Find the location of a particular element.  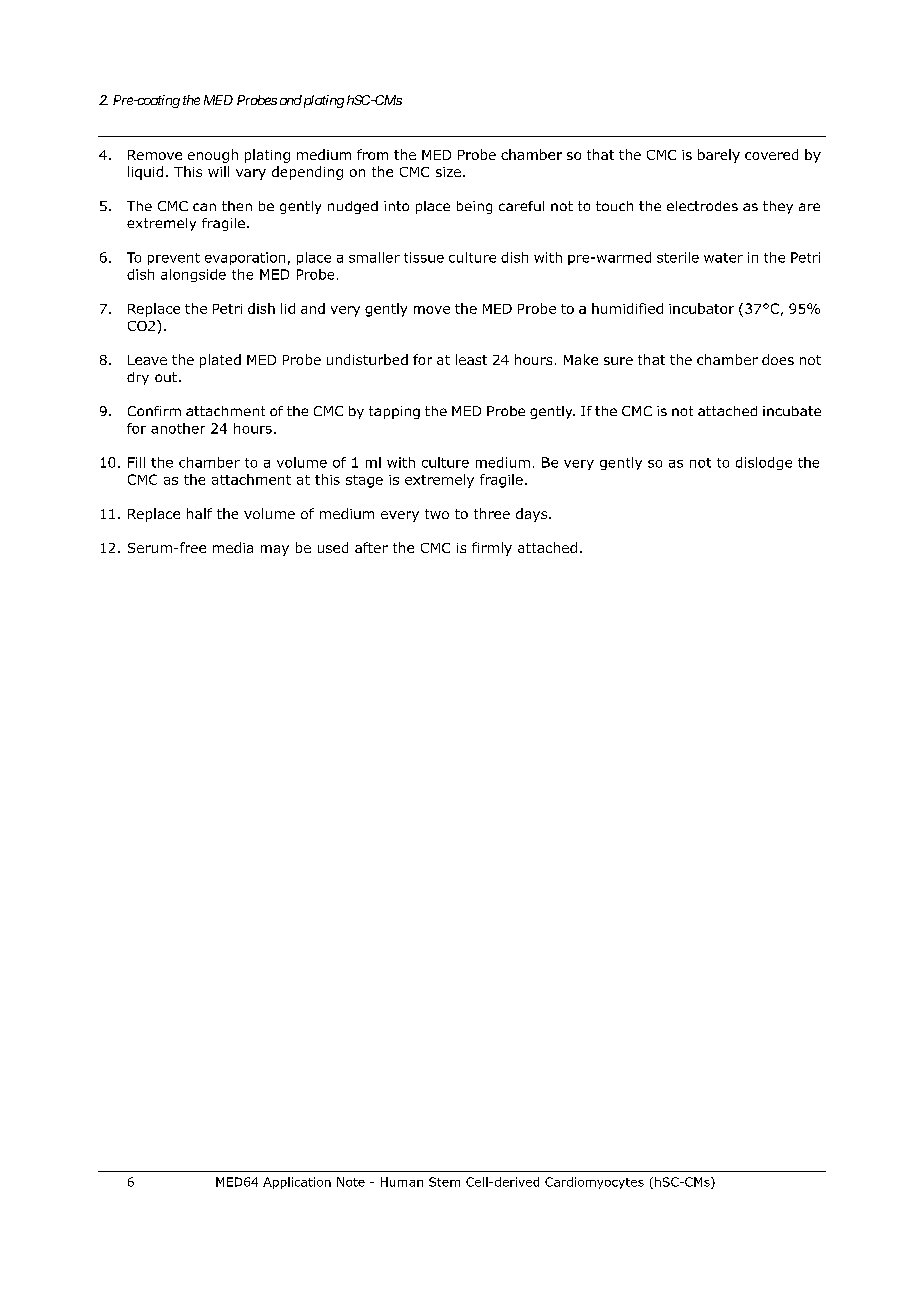

Stem is located at coordinates (444, 1182).
